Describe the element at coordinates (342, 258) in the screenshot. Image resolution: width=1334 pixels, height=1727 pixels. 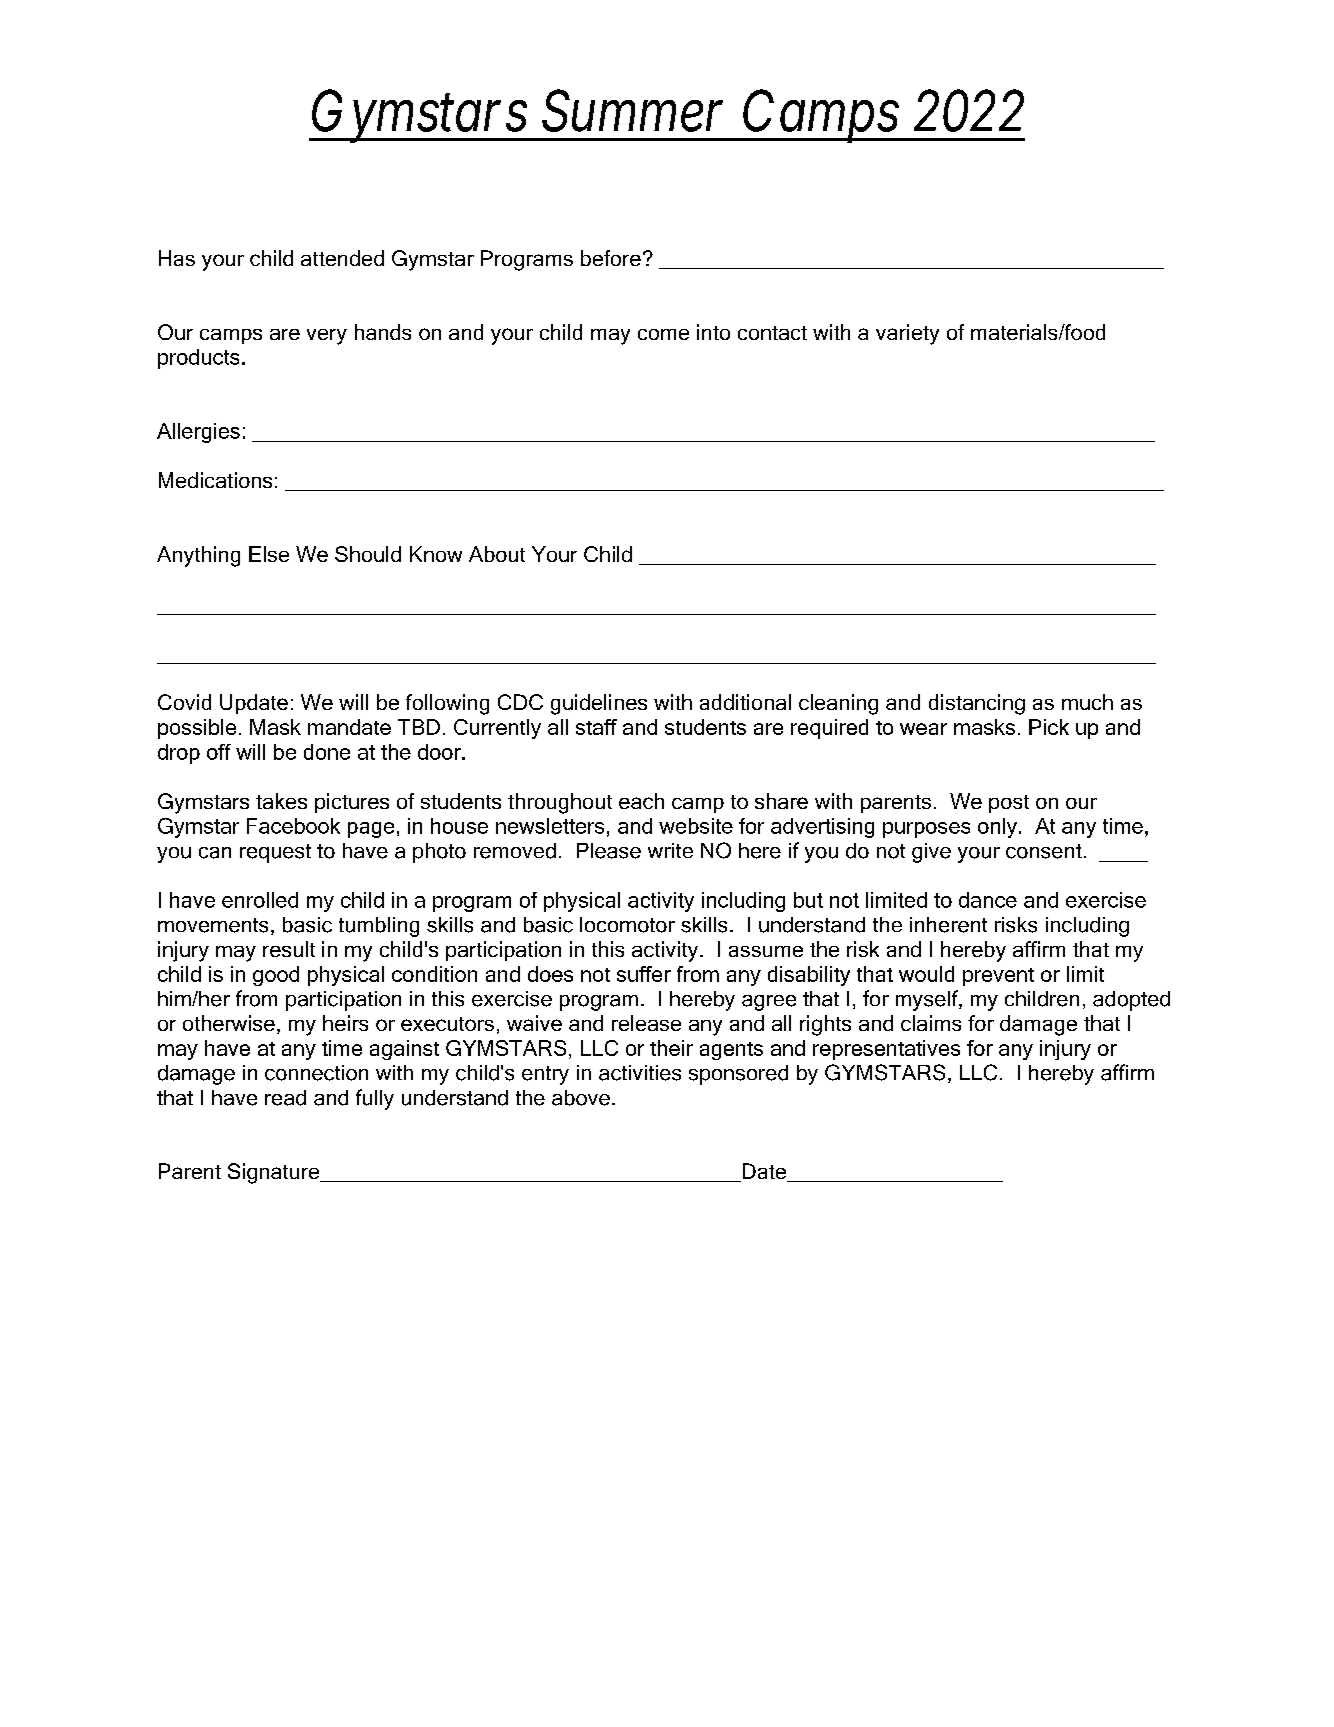
I see `attended` at that location.
